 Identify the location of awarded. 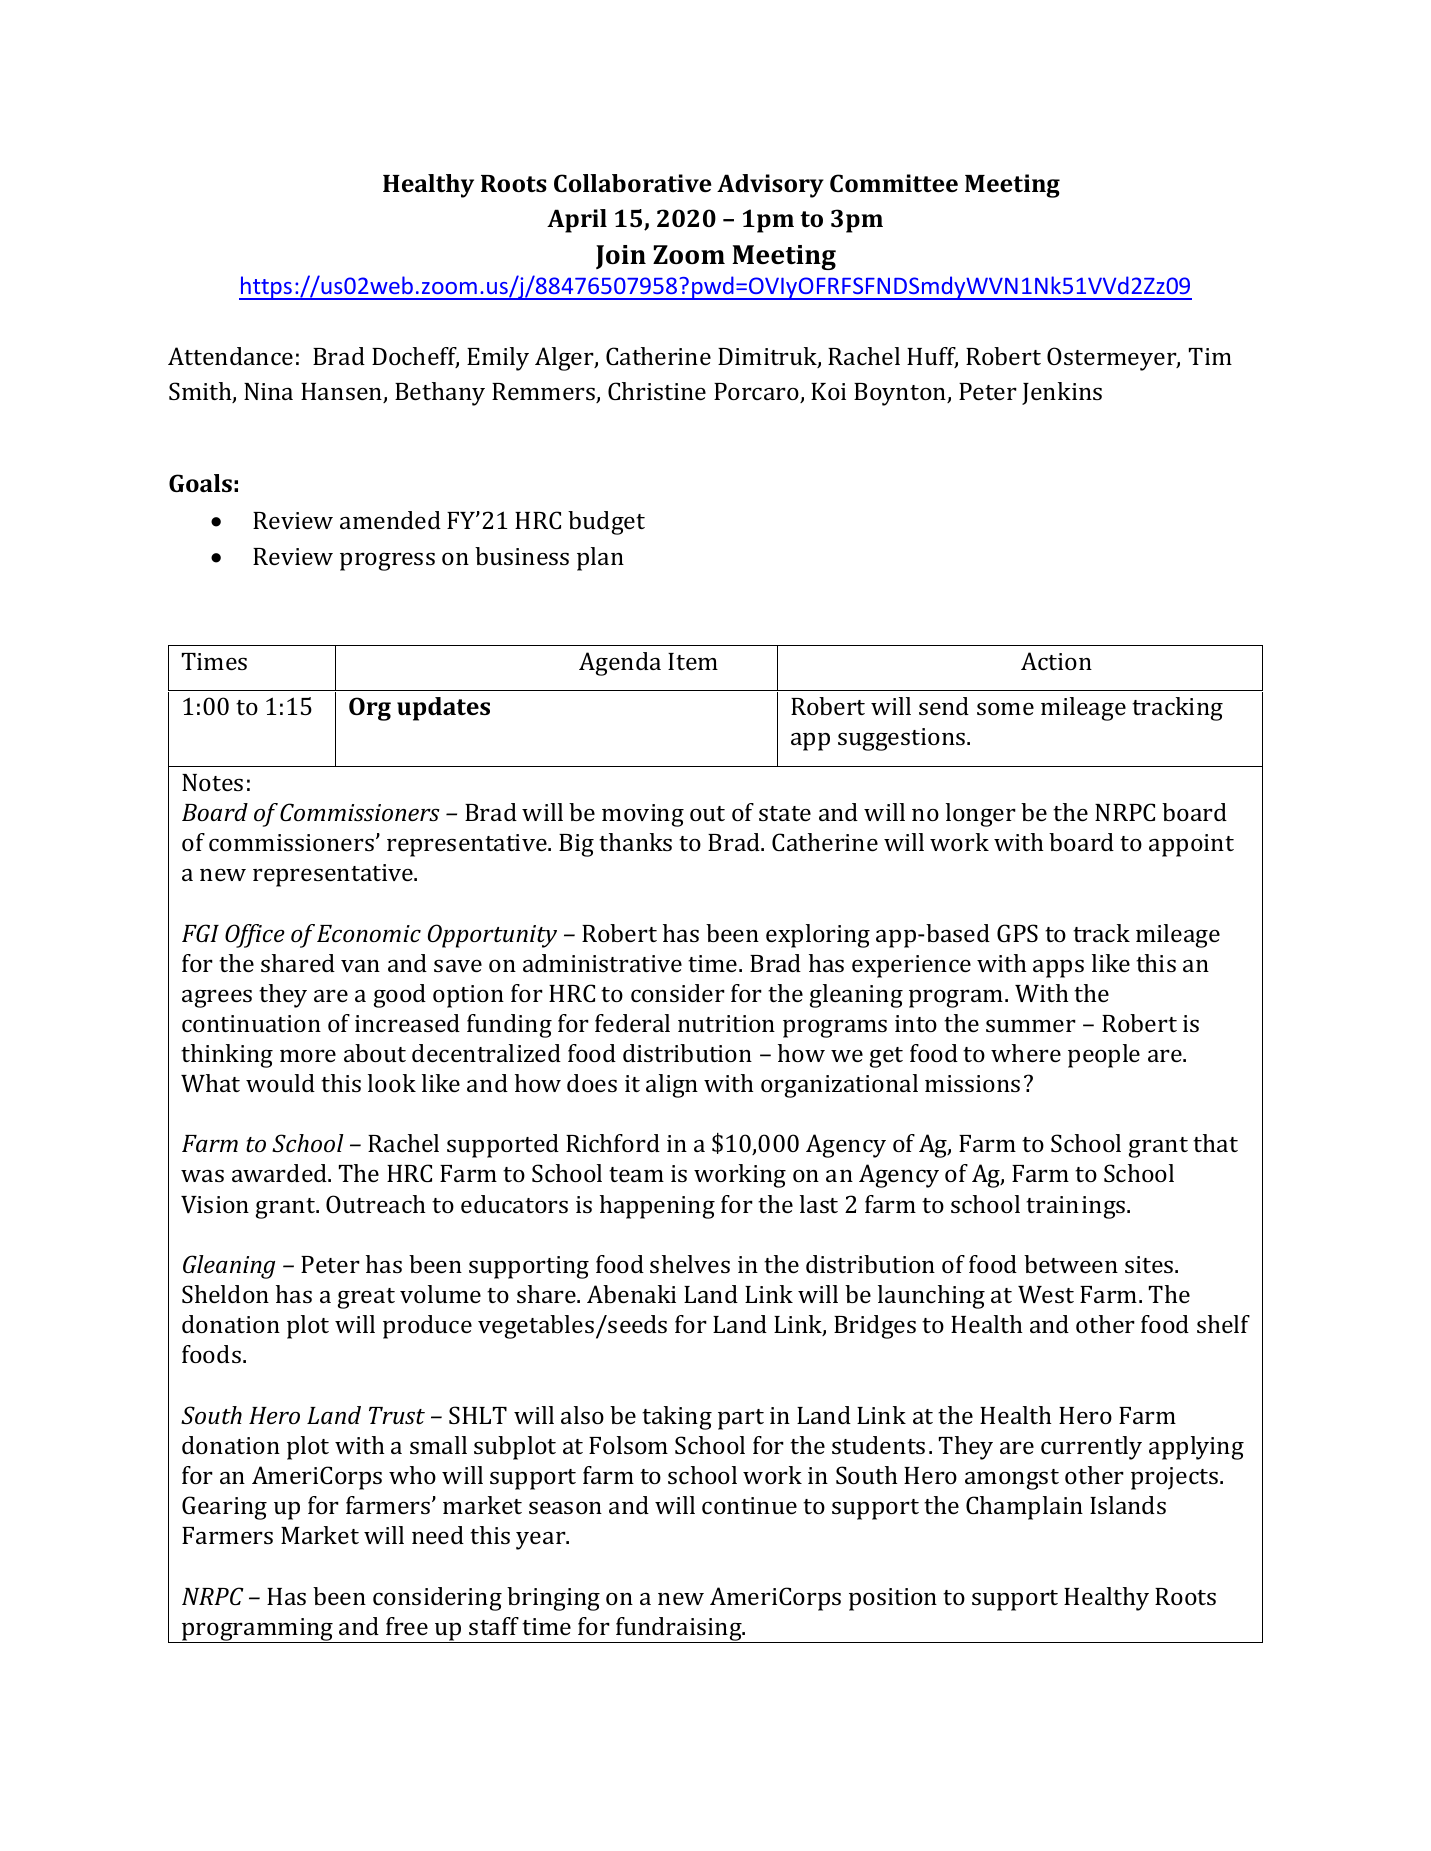
(280, 1173).
